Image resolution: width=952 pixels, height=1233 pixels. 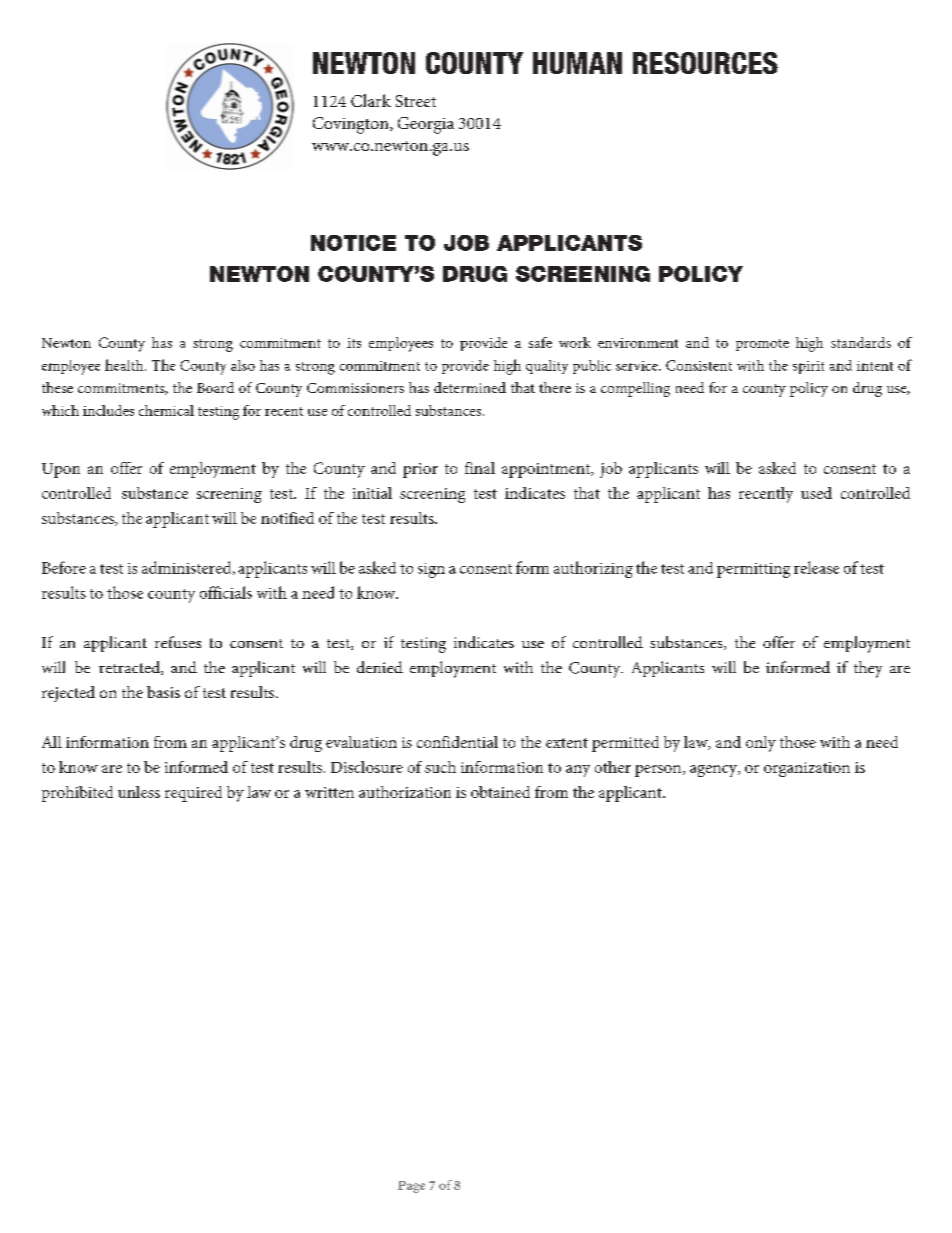 I want to click on Street, so click(x=416, y=101).
